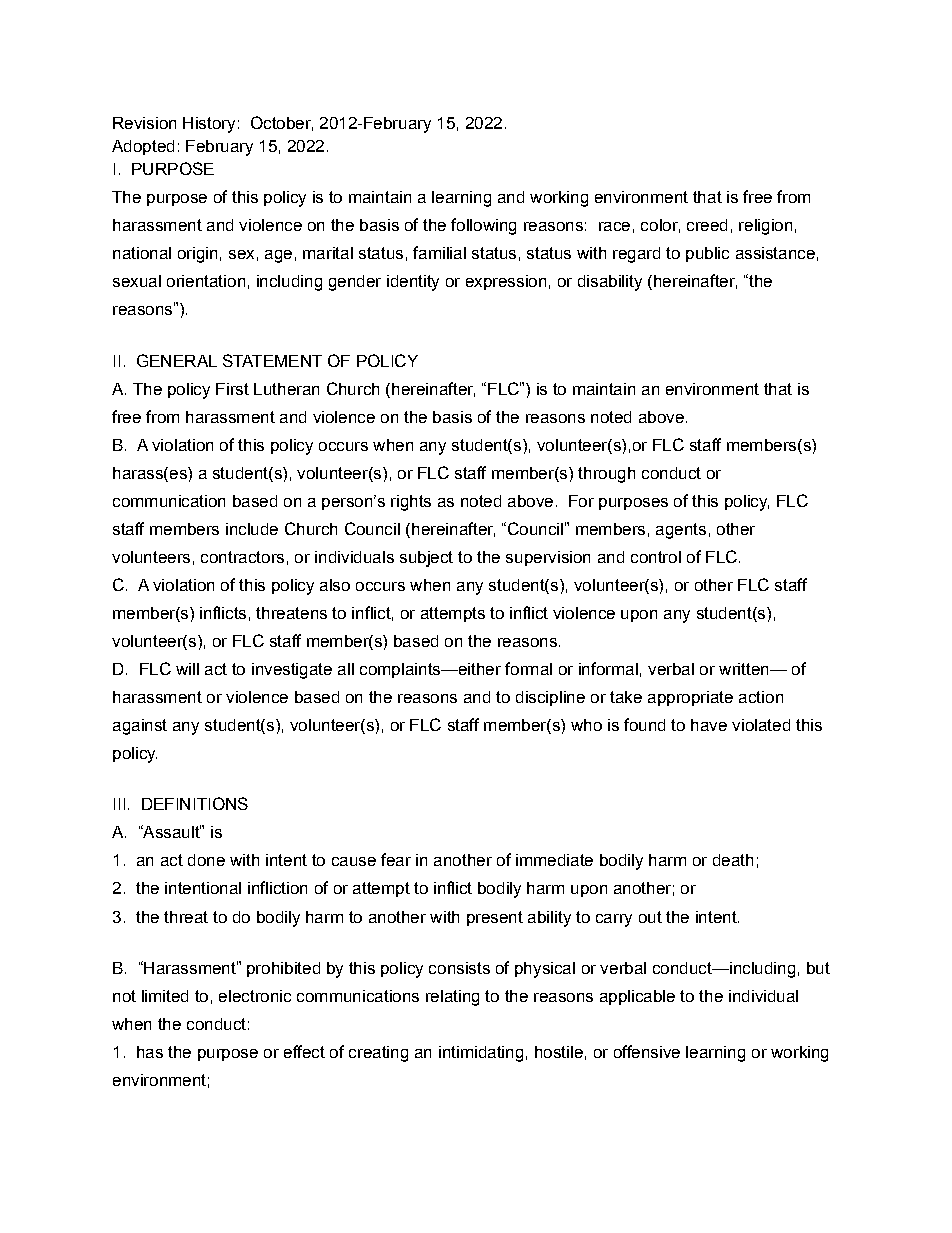  Describe the element at coordinates (481, 1054) in the screenshot. I see `intimidating` at that location.
